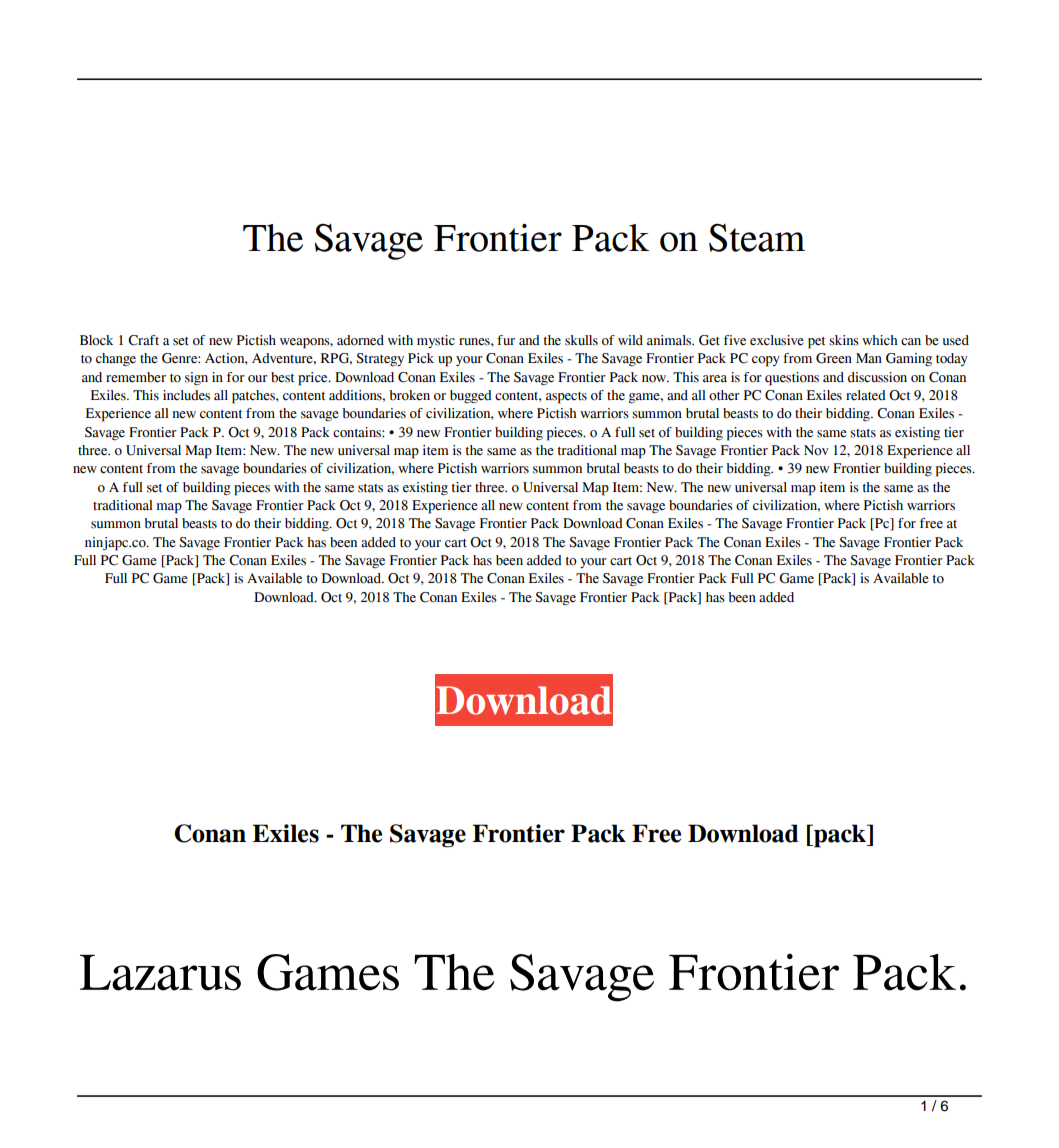  I want to click on aspects, so click(566, 398).
